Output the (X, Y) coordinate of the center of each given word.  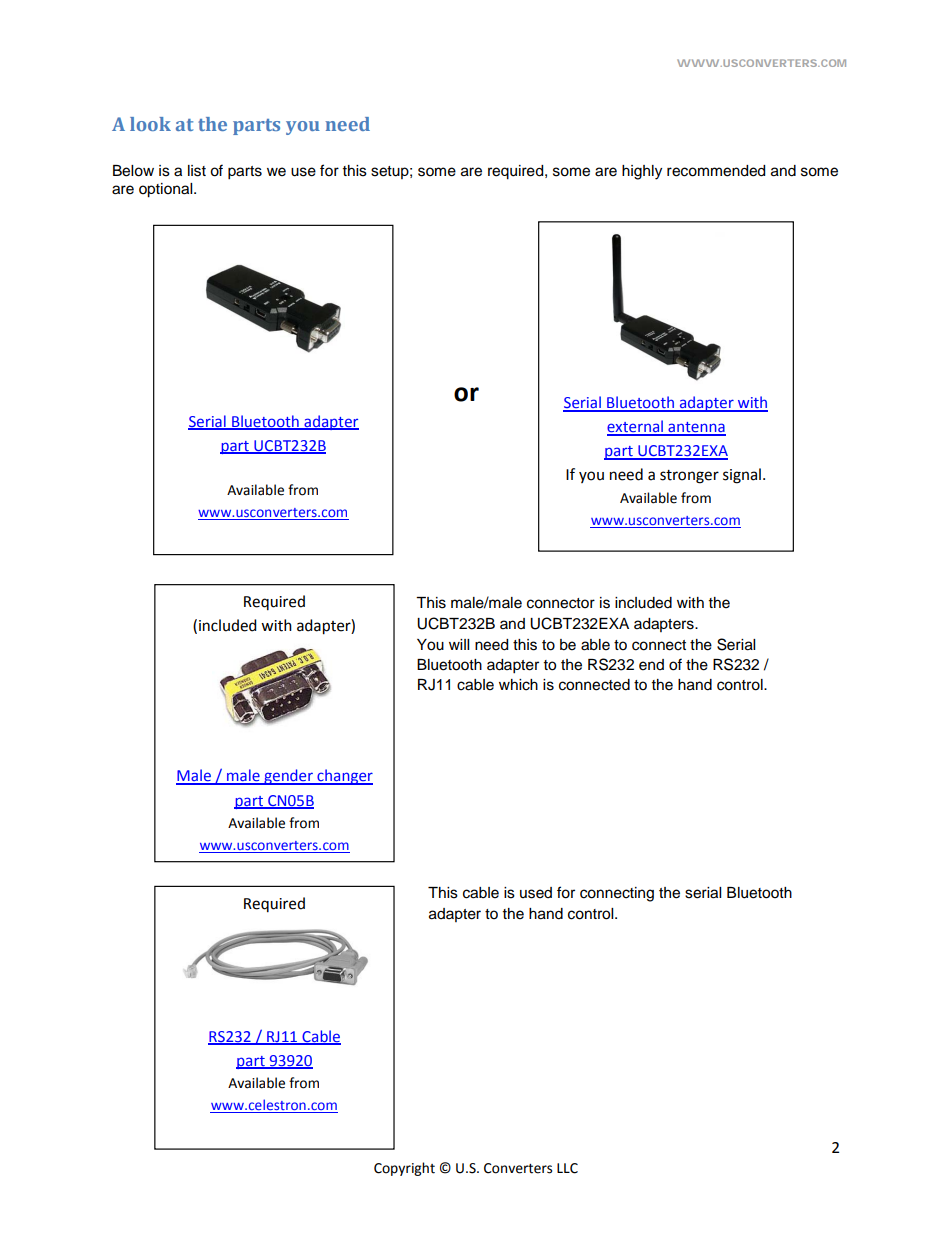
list (197, 171)
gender (288, 777)
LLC (567, 1168)
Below (133, 171)
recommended (716, 171)
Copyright (404, 1169)
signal (742, 476)
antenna (696, 428)
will (459, 644)
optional (167, 190)
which (518, 685)
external (636, 427)
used (536, 893)
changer (344, 777)
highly (642, 172)
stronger (689, 477)
